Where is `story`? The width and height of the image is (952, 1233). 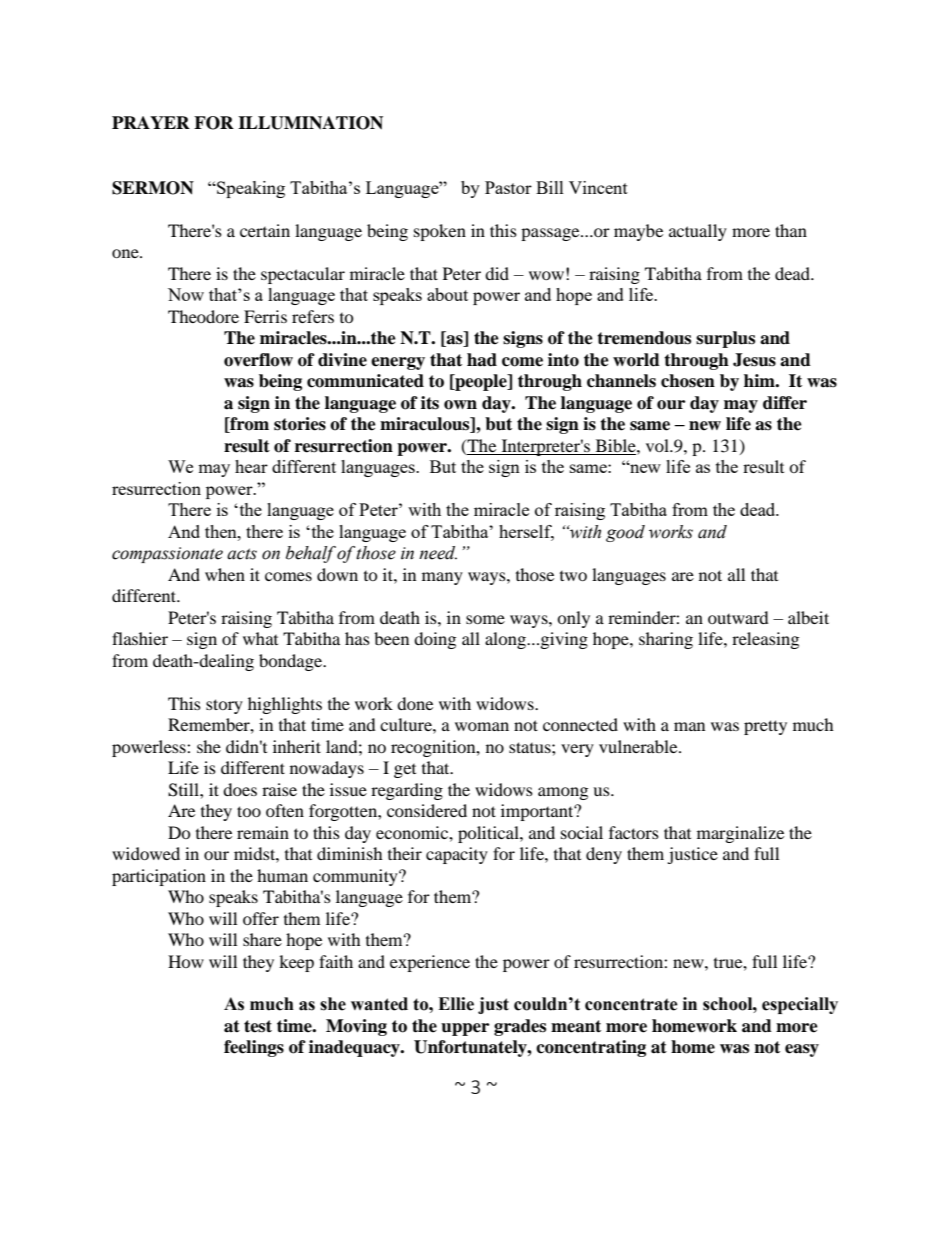 story is located at coordinates (224, 706).
